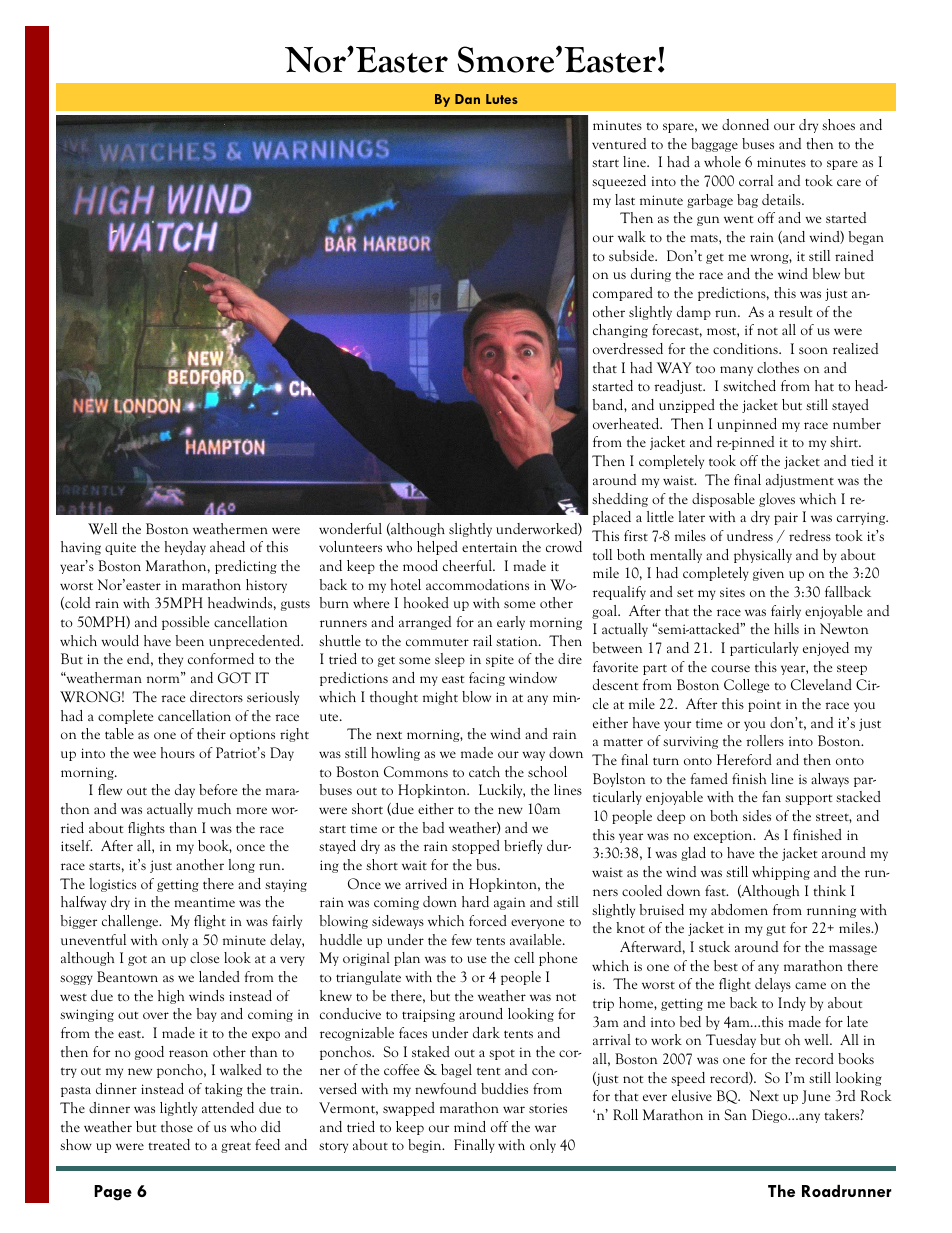 The image size is (952, 1233). What do you see at coordinates (467, 99) in the screenshot?
I see `Dan` at bounding box center [467, 99].
